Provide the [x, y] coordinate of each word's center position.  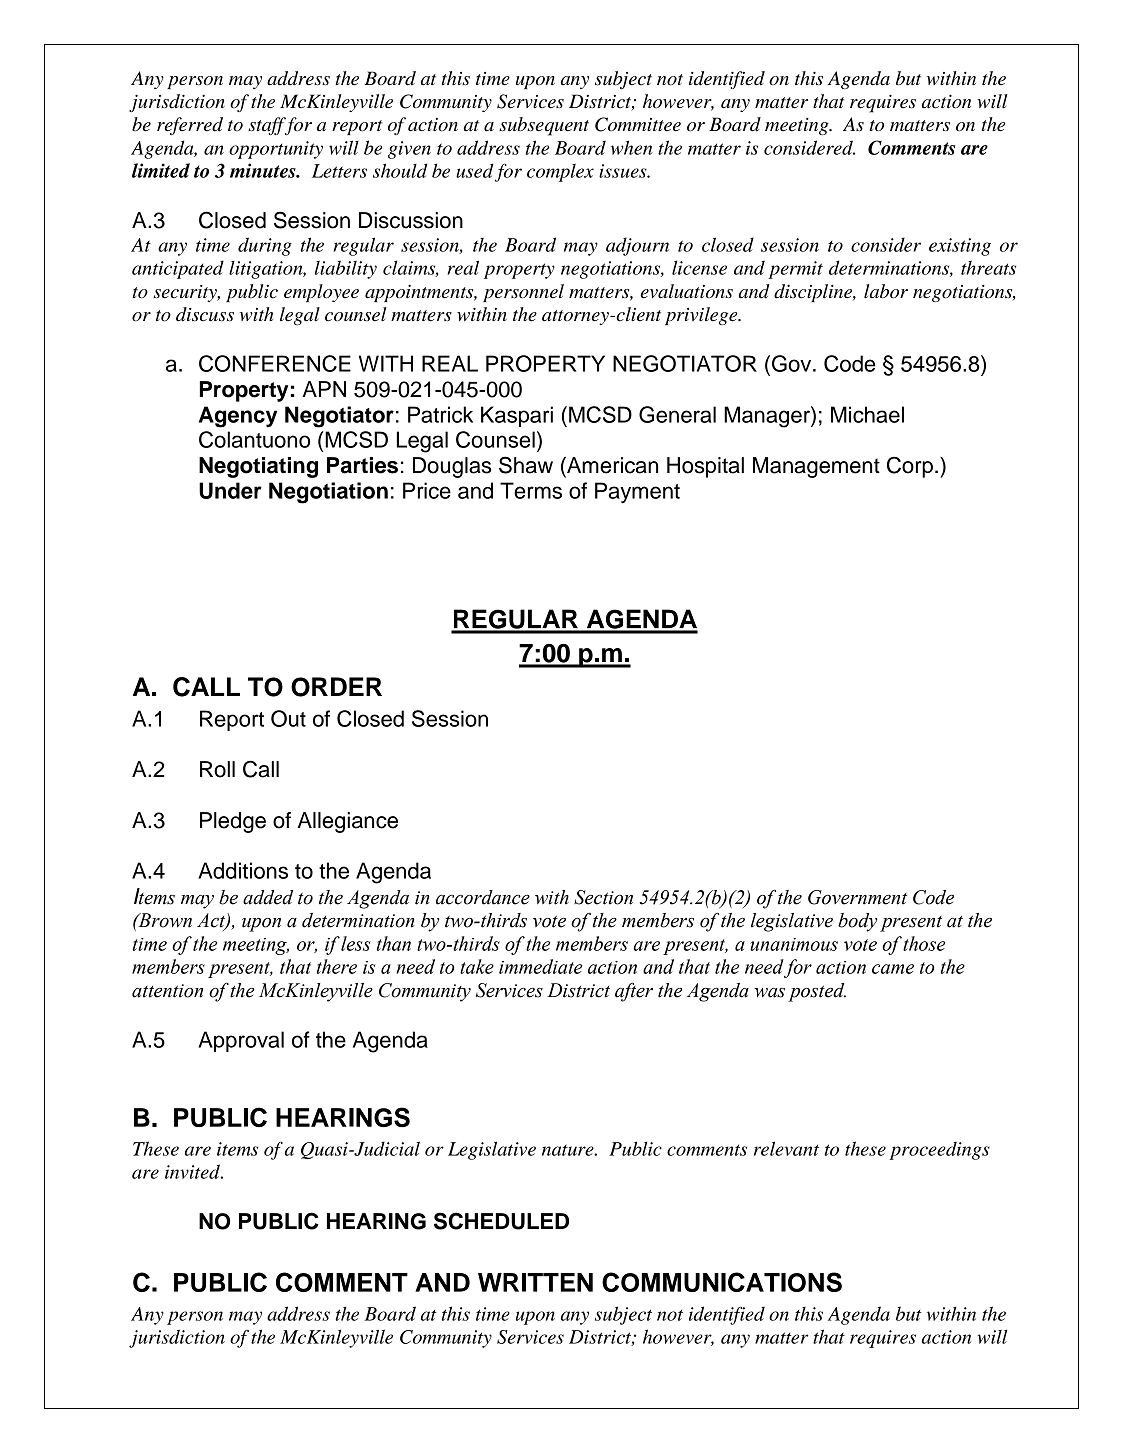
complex [560, 173]
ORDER [336, 687]
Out [288, 718]
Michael [867, 414]
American [611, 465]
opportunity [276, 150]
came [893, 969]
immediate [540, 966]
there [337, 966]
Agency [238, 417]
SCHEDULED [501, 1221]
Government [857, 897]
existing [960, 247]
